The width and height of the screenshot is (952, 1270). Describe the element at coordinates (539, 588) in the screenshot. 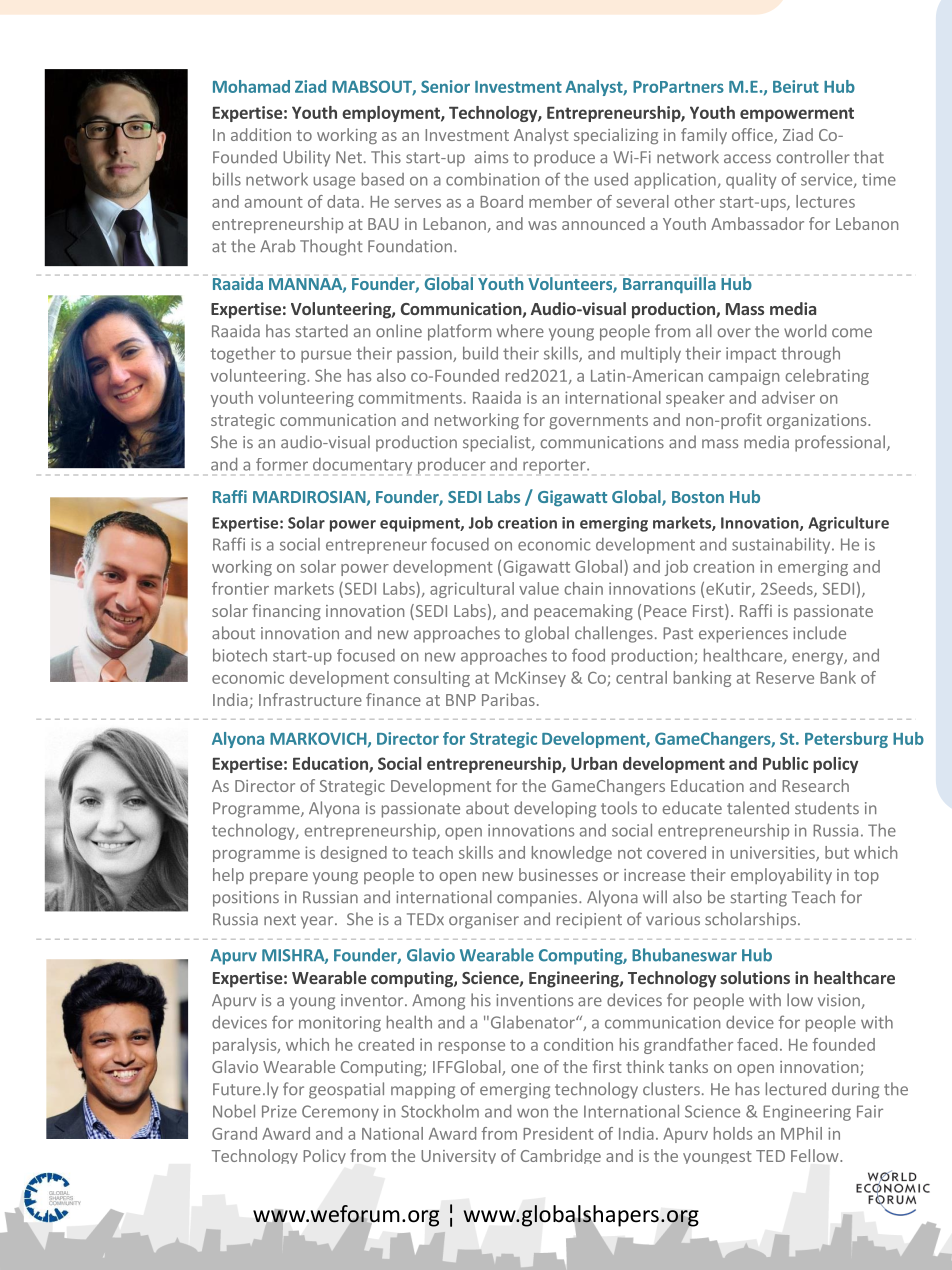

I see `value` at that location.
